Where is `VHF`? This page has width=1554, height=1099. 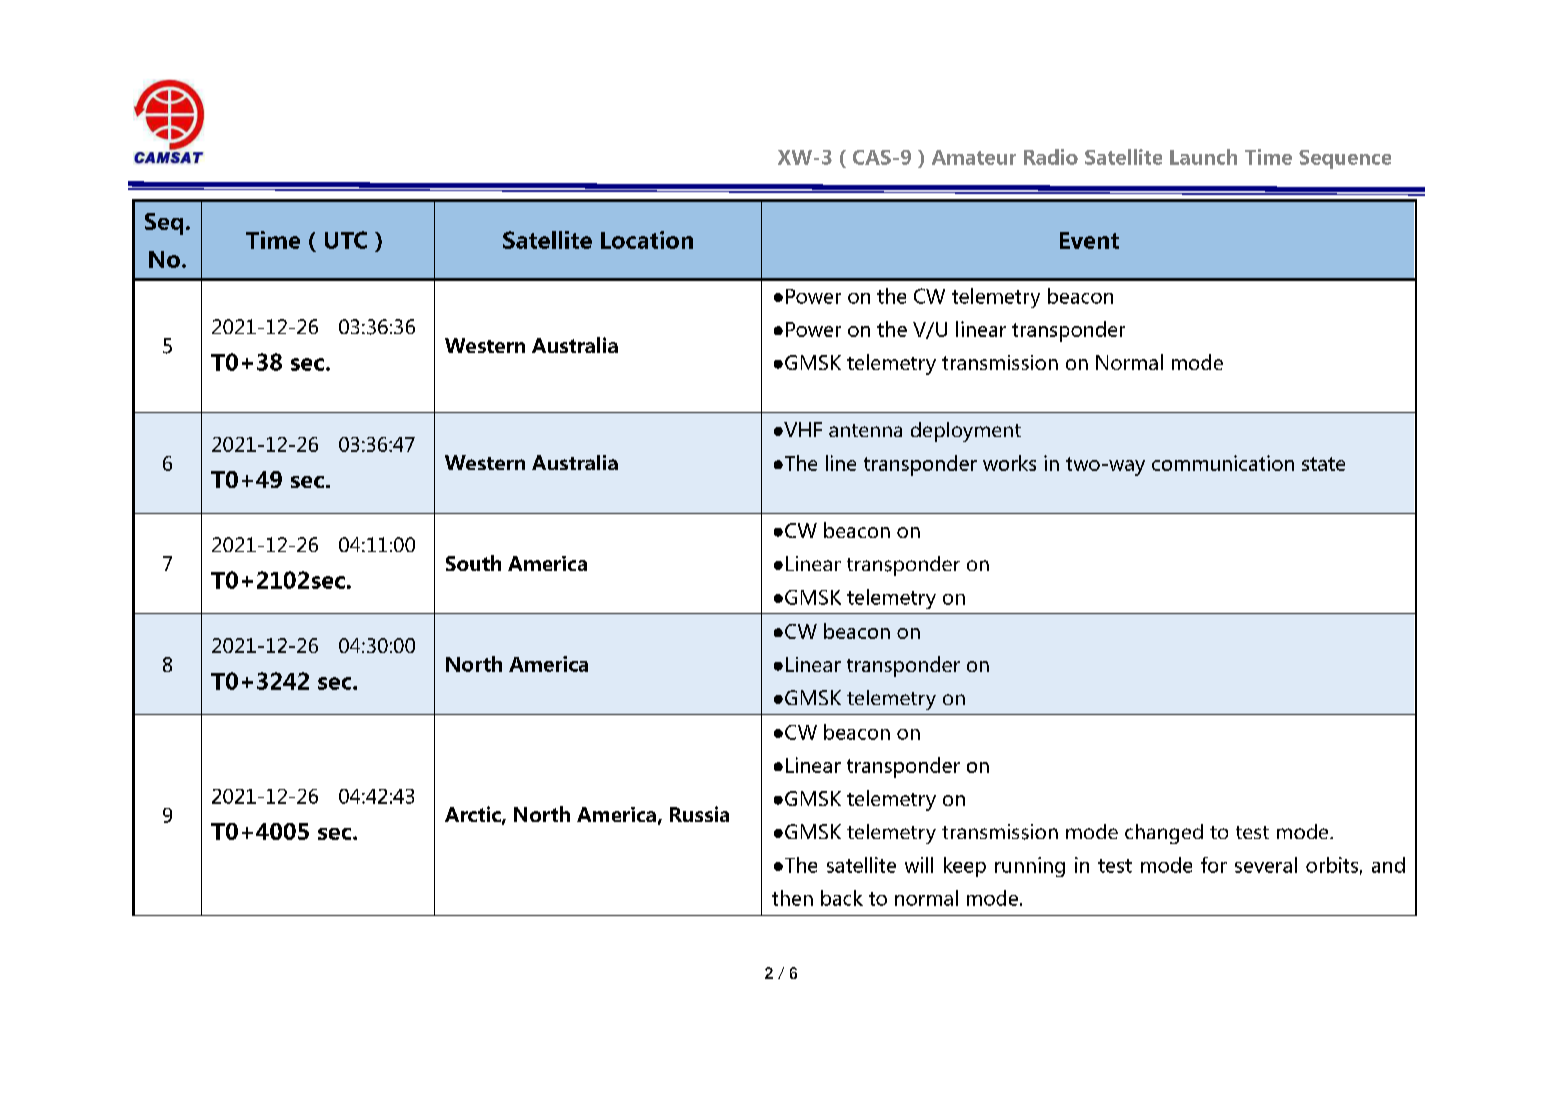
VHF is located at coordinates (802, 429).
